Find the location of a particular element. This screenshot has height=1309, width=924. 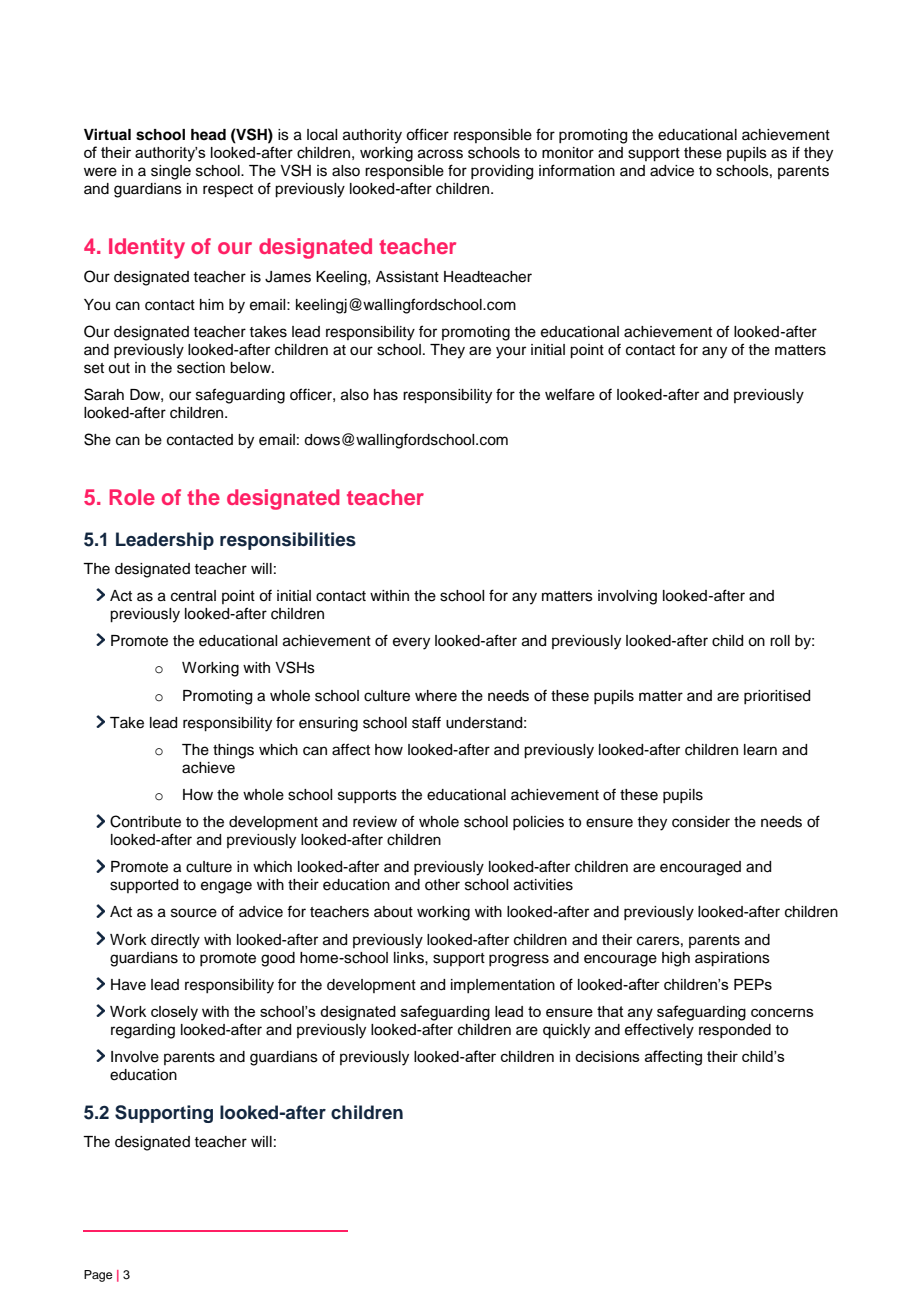

where is located at coordinates (436, 696).
